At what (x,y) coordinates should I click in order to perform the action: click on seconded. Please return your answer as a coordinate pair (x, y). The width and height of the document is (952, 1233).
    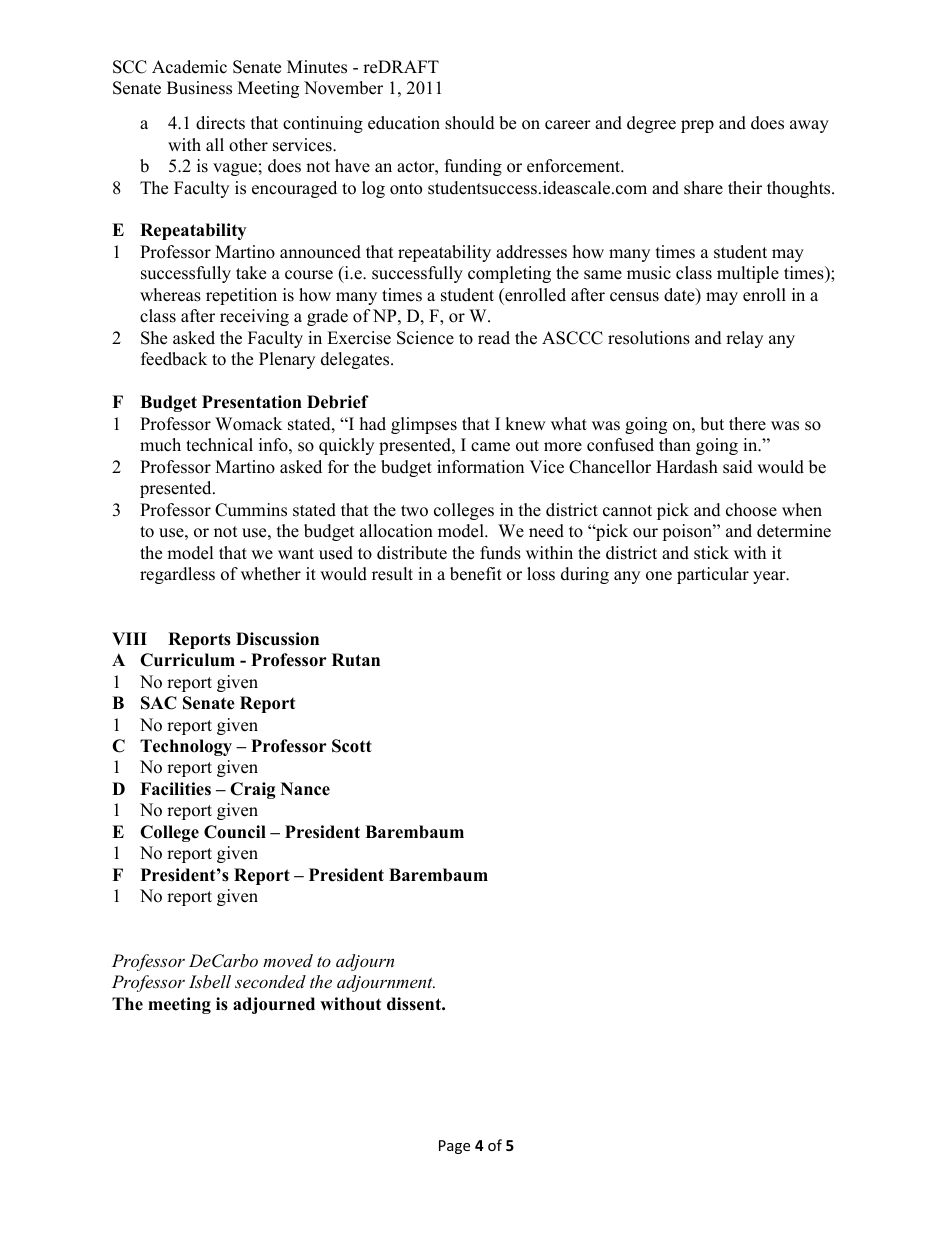
    Looking at the image, I should click on (270, 981).
